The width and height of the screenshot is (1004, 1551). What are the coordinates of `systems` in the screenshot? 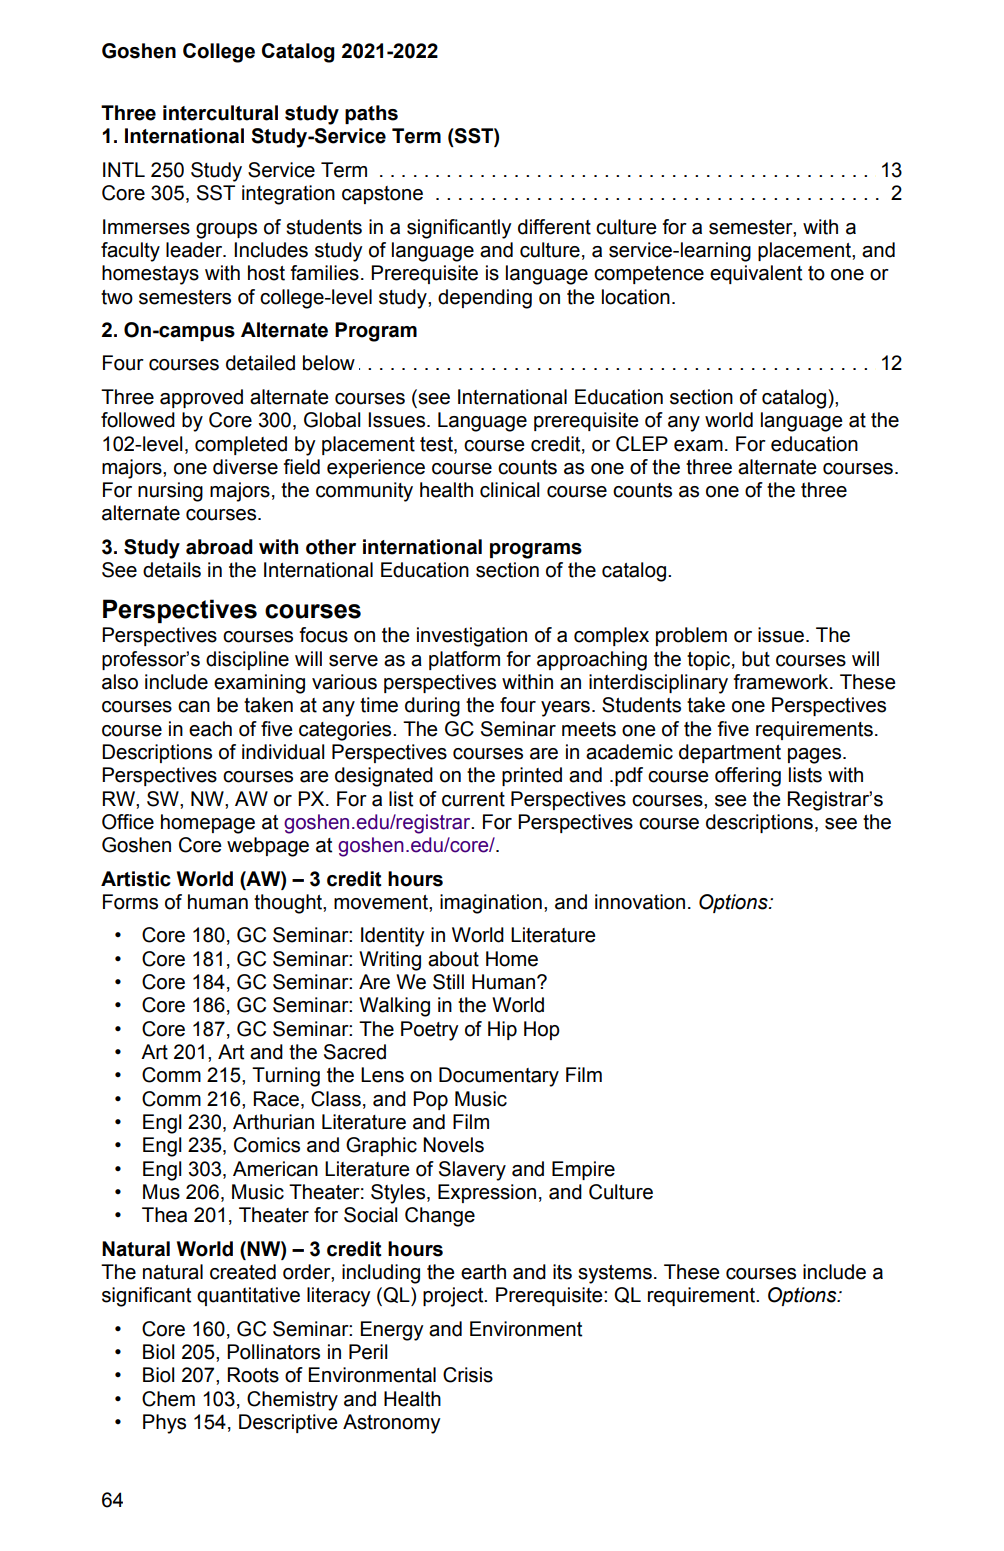 It's located at (615, 1274).
